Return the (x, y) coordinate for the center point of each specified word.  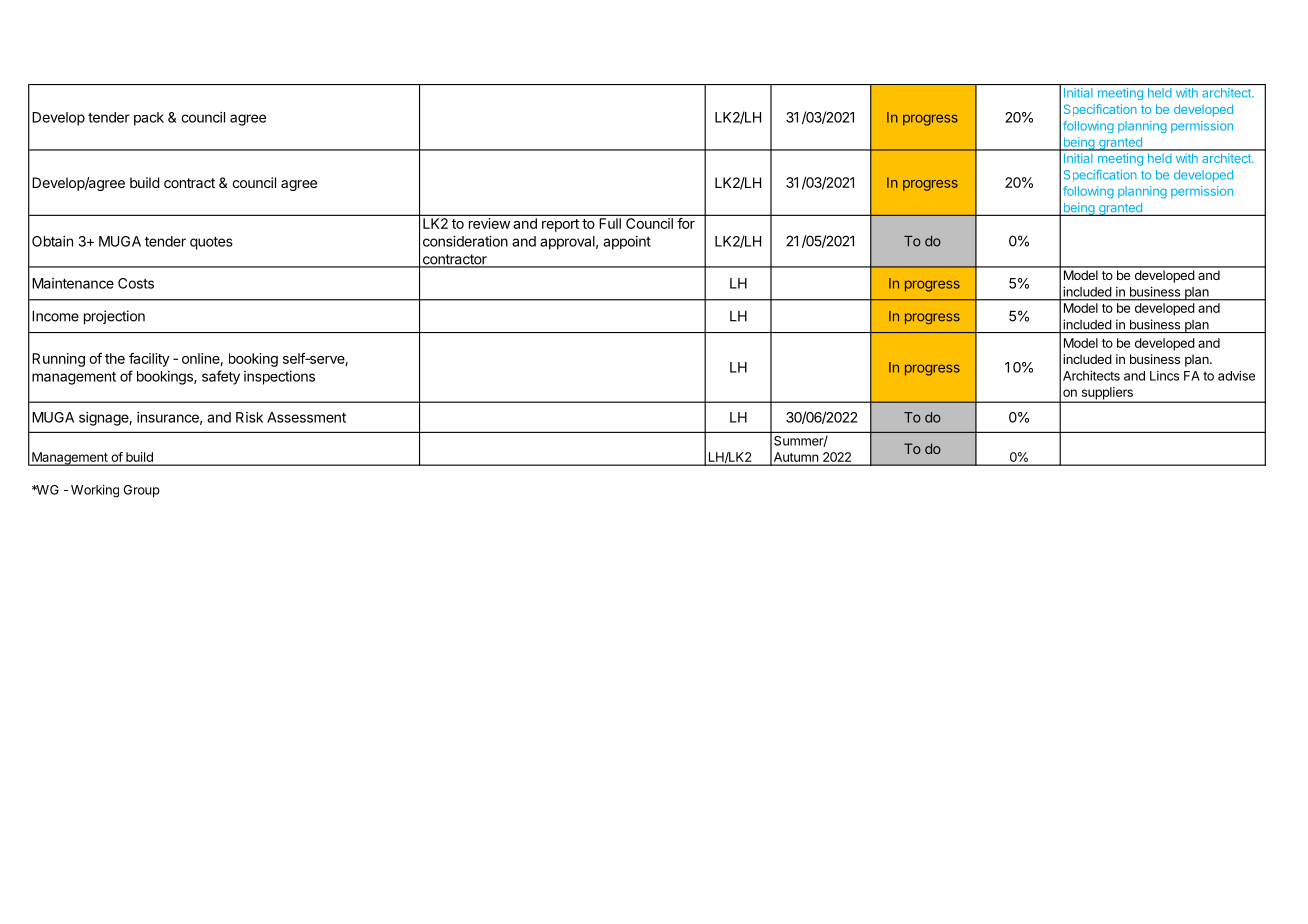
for (686, 223)
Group (142, 491)
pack (149, 119)
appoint (627, 243)
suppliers (1107, 394)
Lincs (1164, 376)
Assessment (306, 417)
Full (610, 223)
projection (114, 317)
